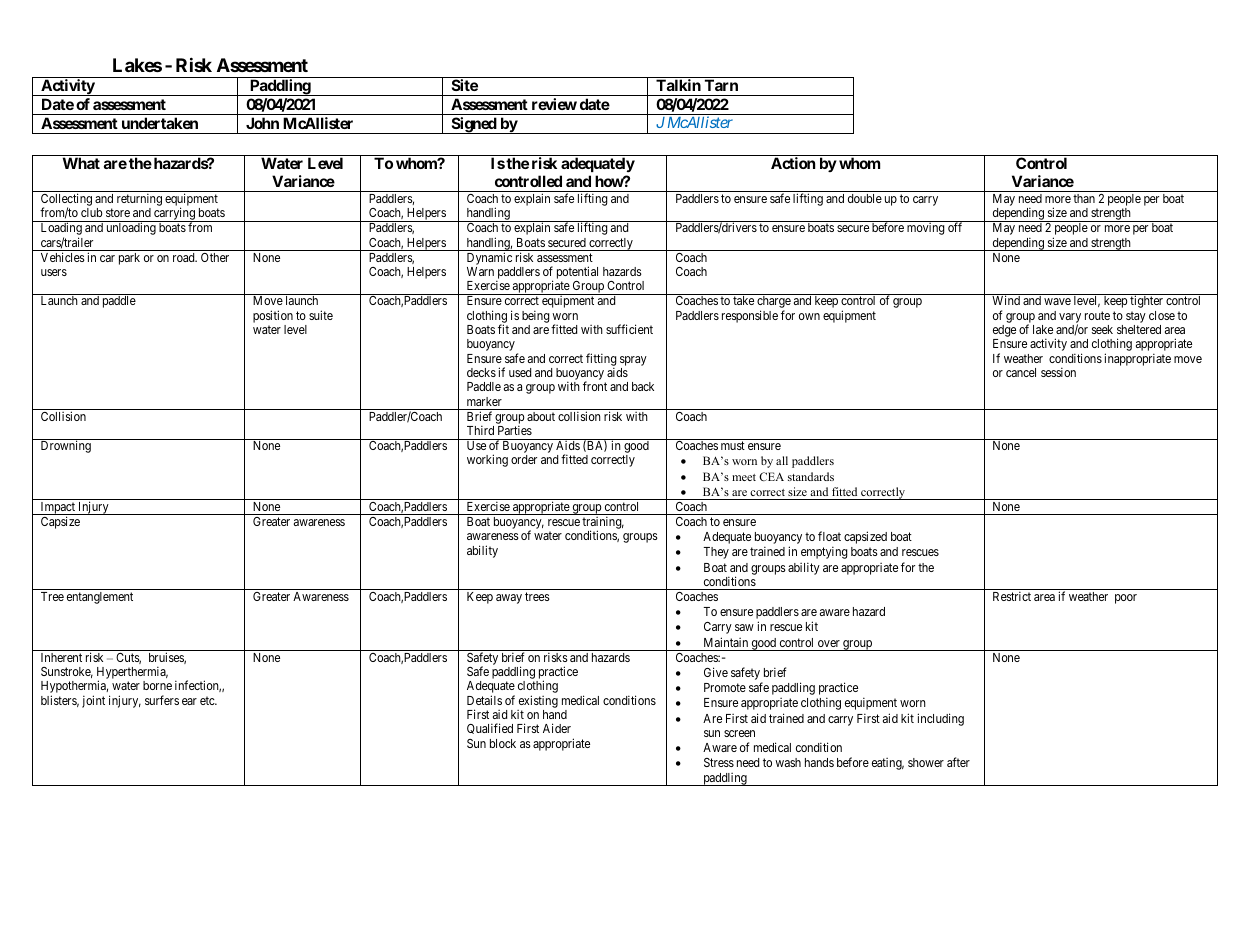 The image size is (1233, 952). I want to click on block, so click(503, 743).
